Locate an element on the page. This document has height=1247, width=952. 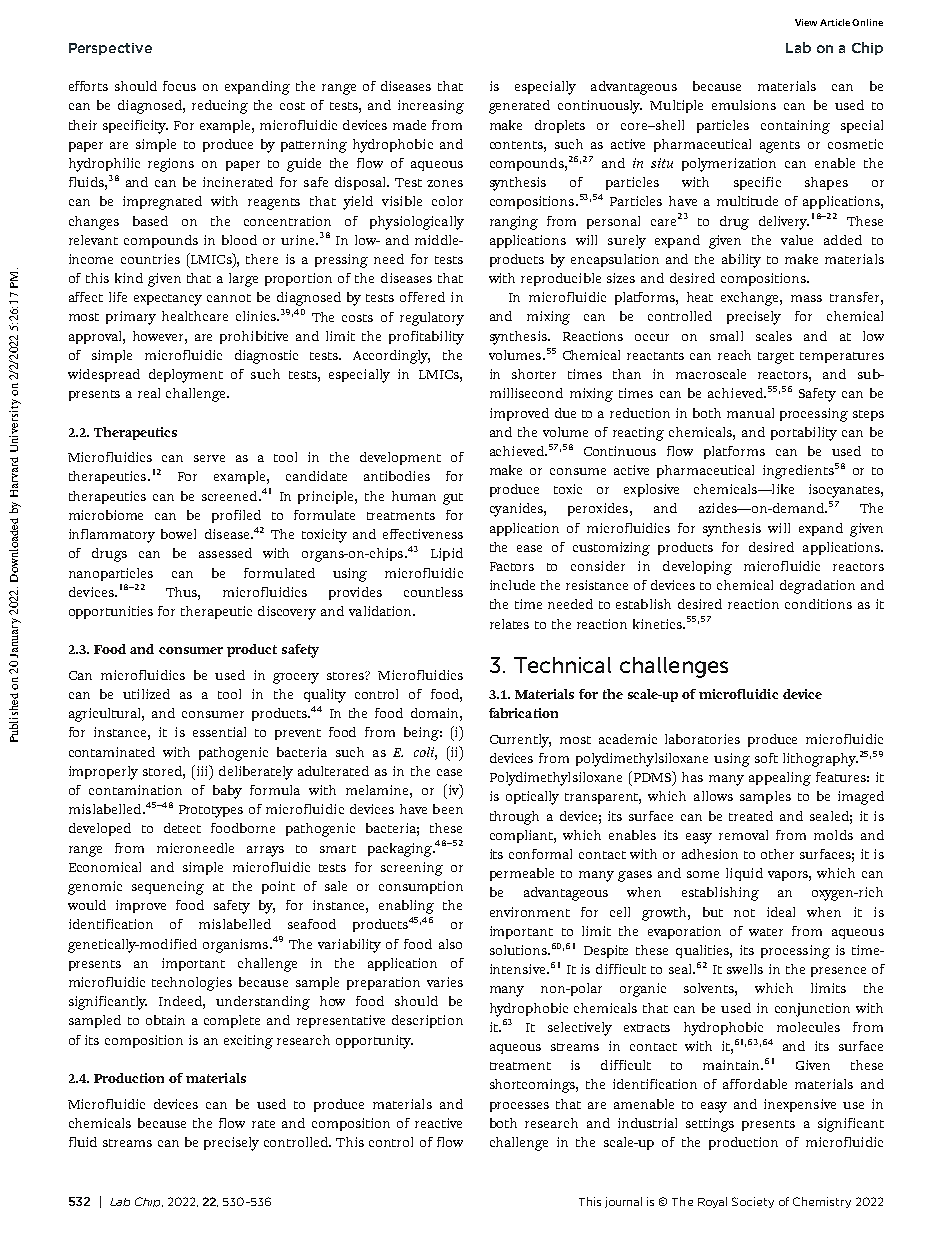
increasing is located at coordinates (431, 107).
